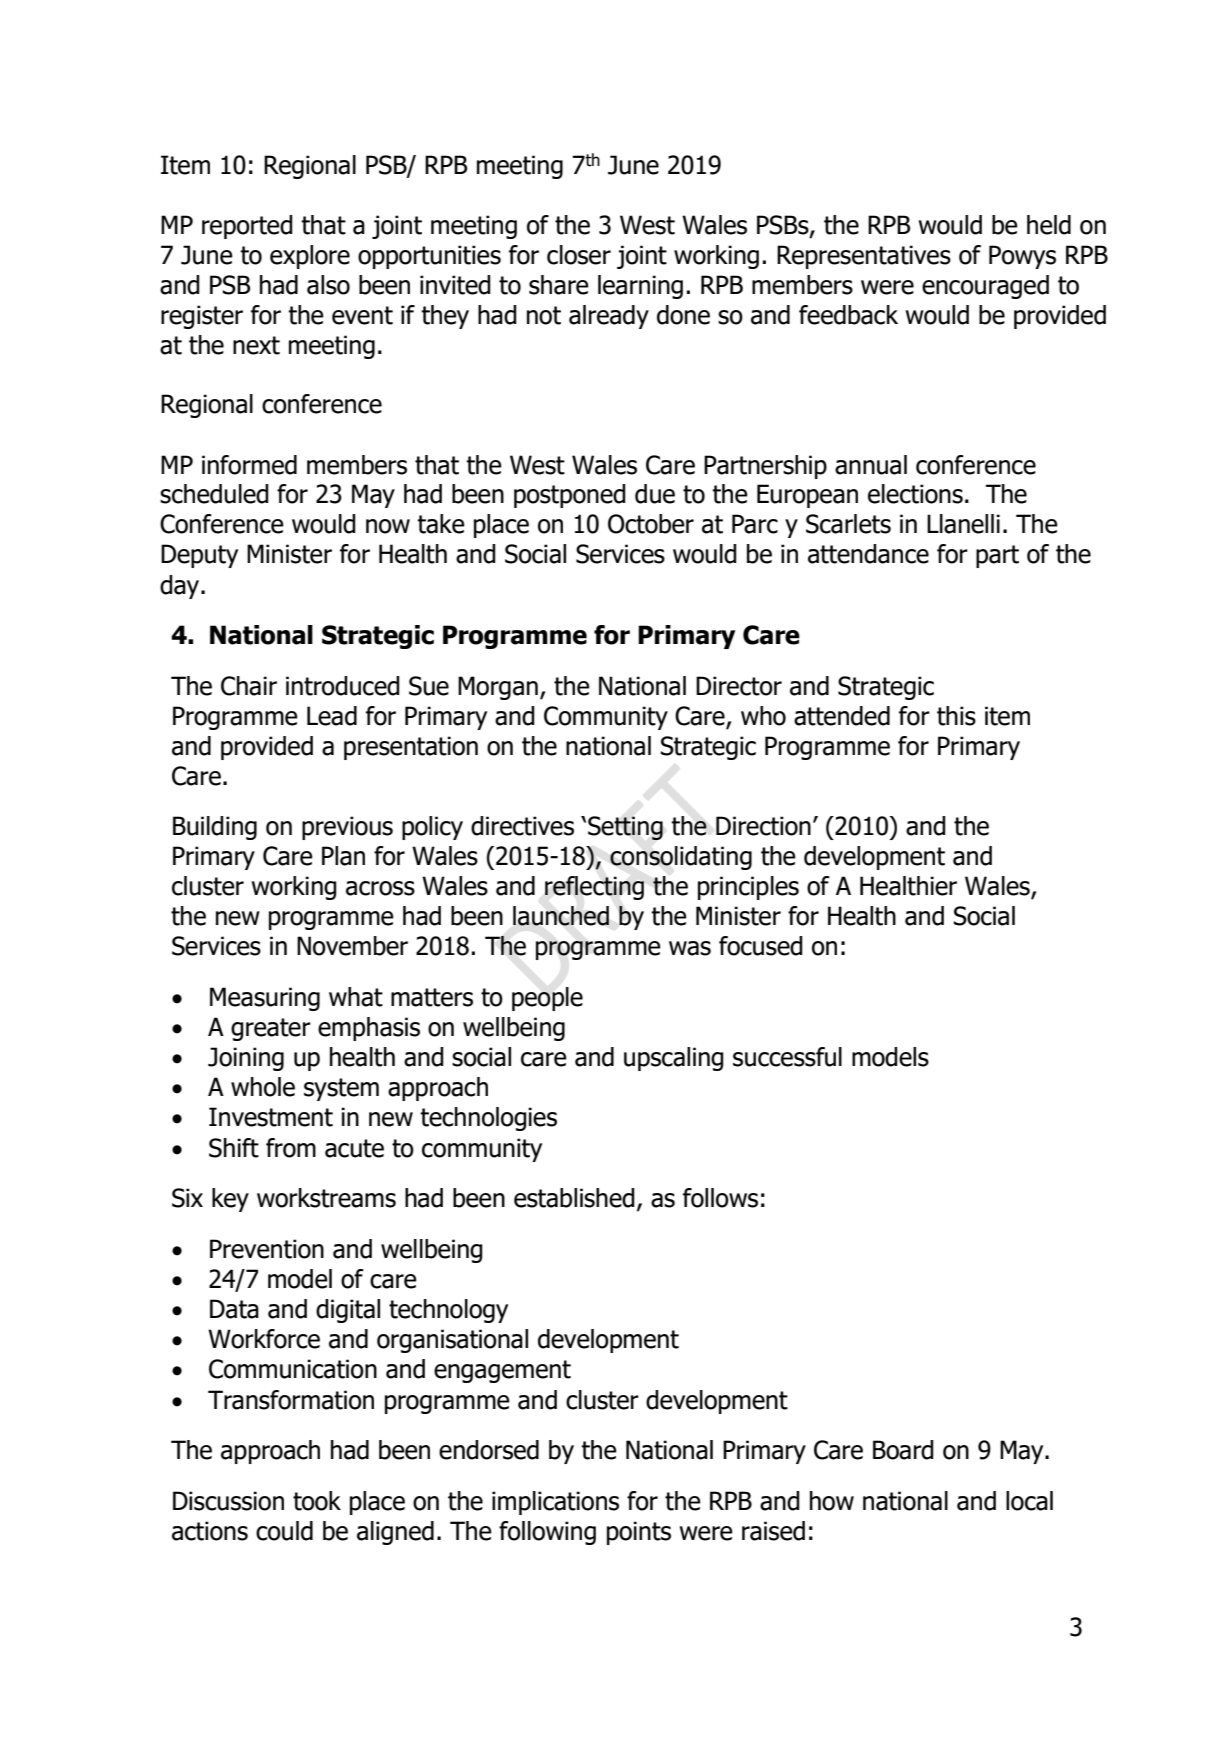 Image resolution: width=1232 pixels, height=1742 pixels. I want to click on Direction, so click(763, 826).
